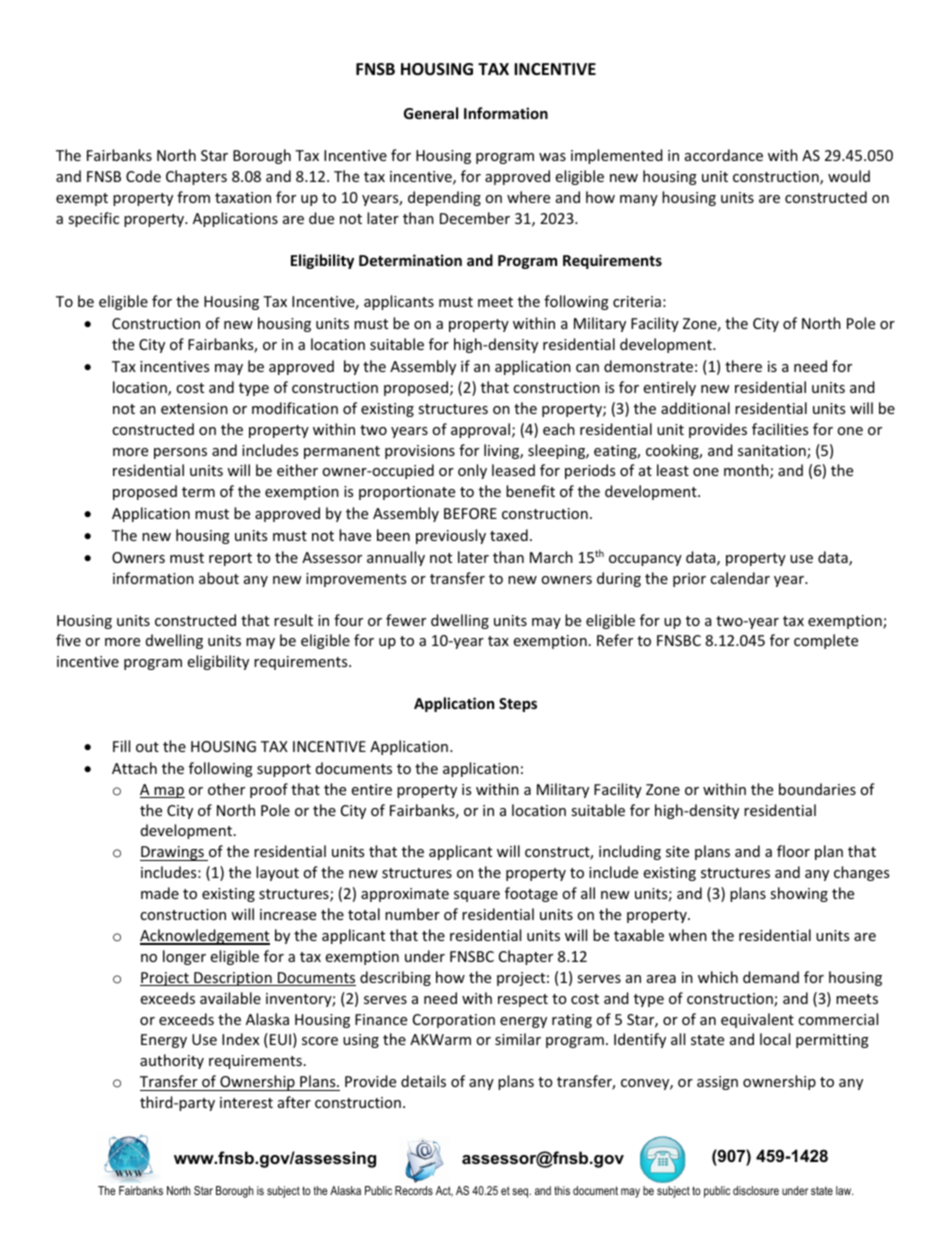 This image has height=1233, width=952. What do you see at coordinates (793, 851) in the image?
I see `floor` at bounding box center [793, 851].
